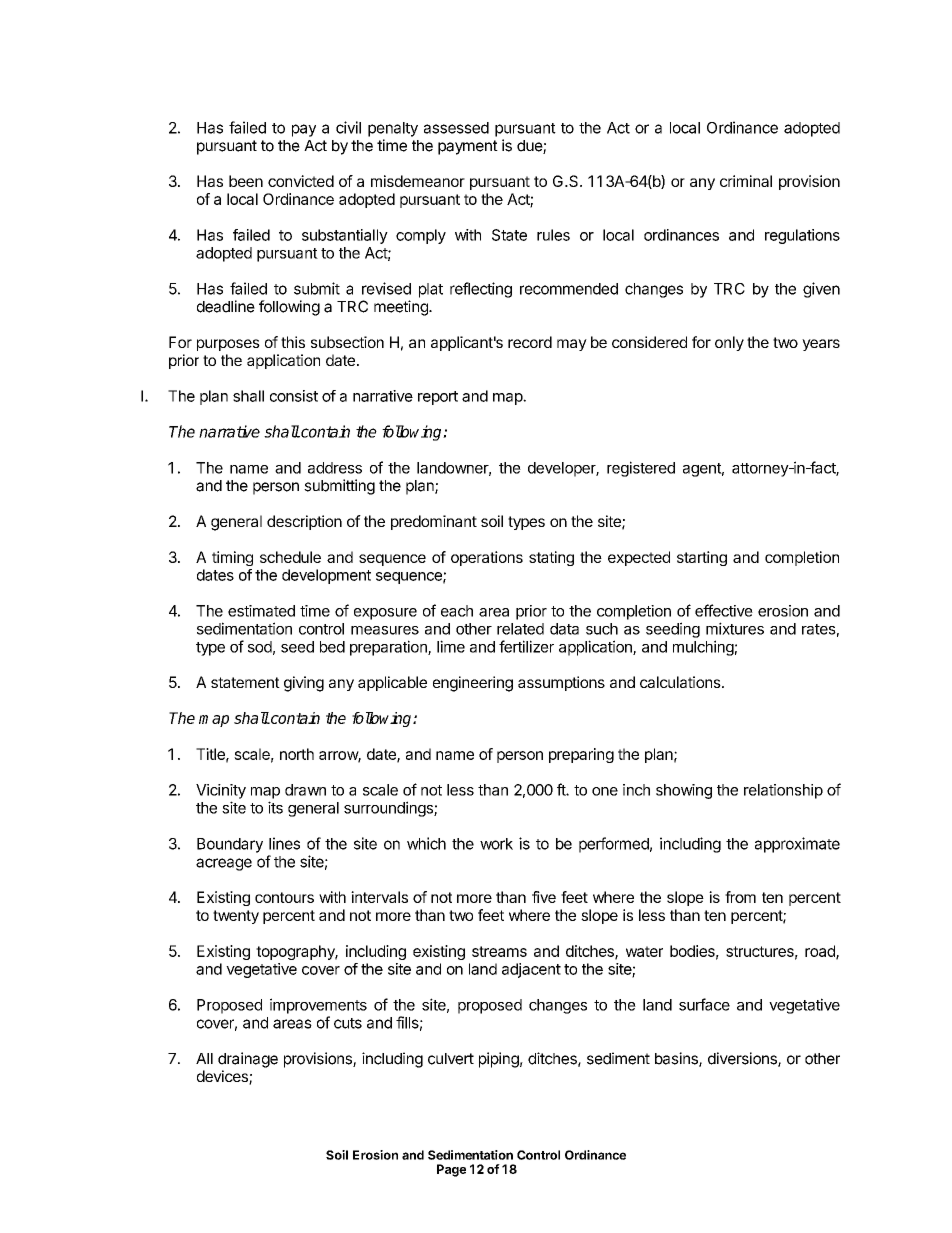 The height and width of the image is (1233, 952). I want to click on fertilizer, so click(526, 646).
